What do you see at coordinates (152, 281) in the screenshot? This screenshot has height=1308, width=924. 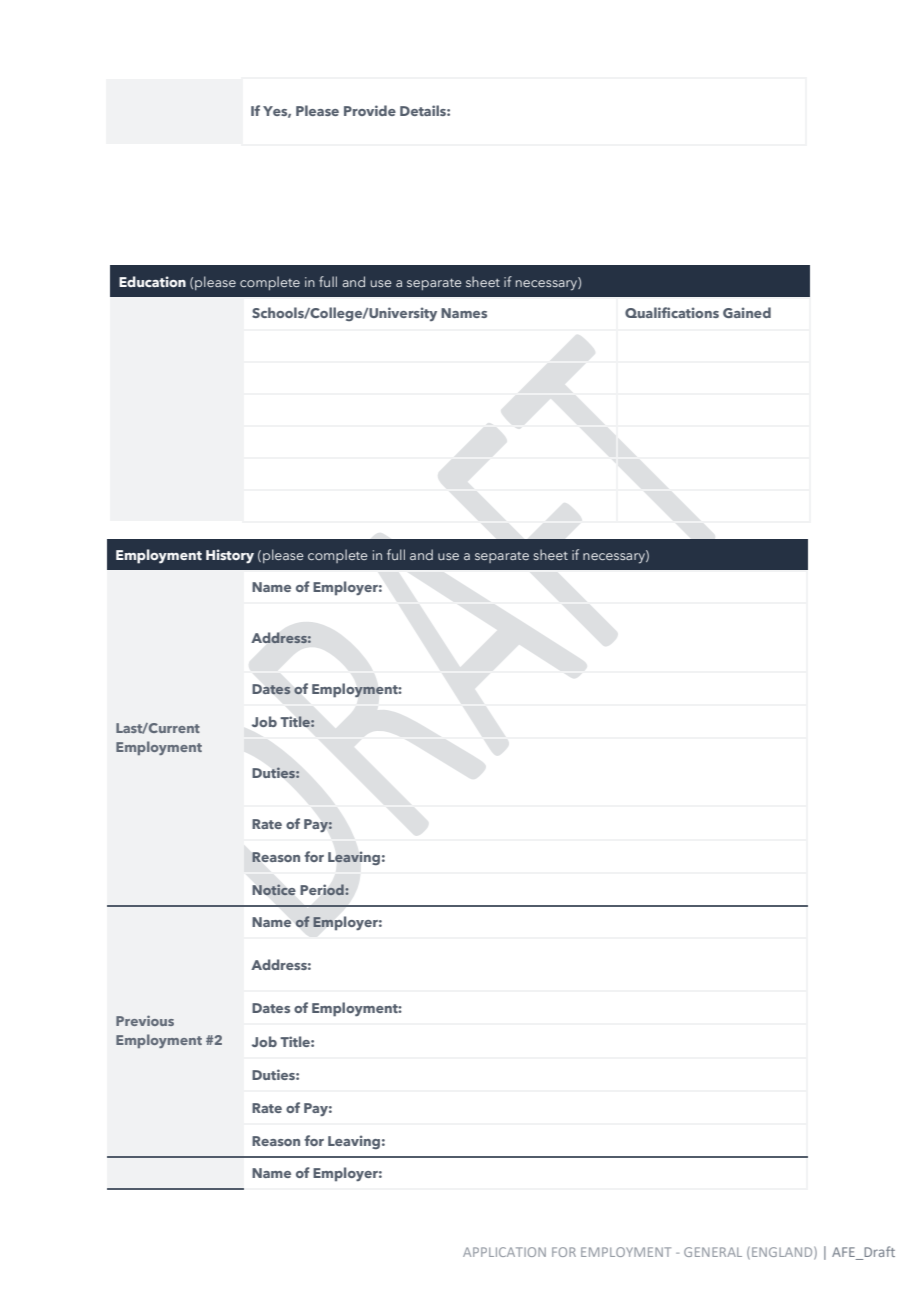 I see `Education` at bounding box center [152, 281].
